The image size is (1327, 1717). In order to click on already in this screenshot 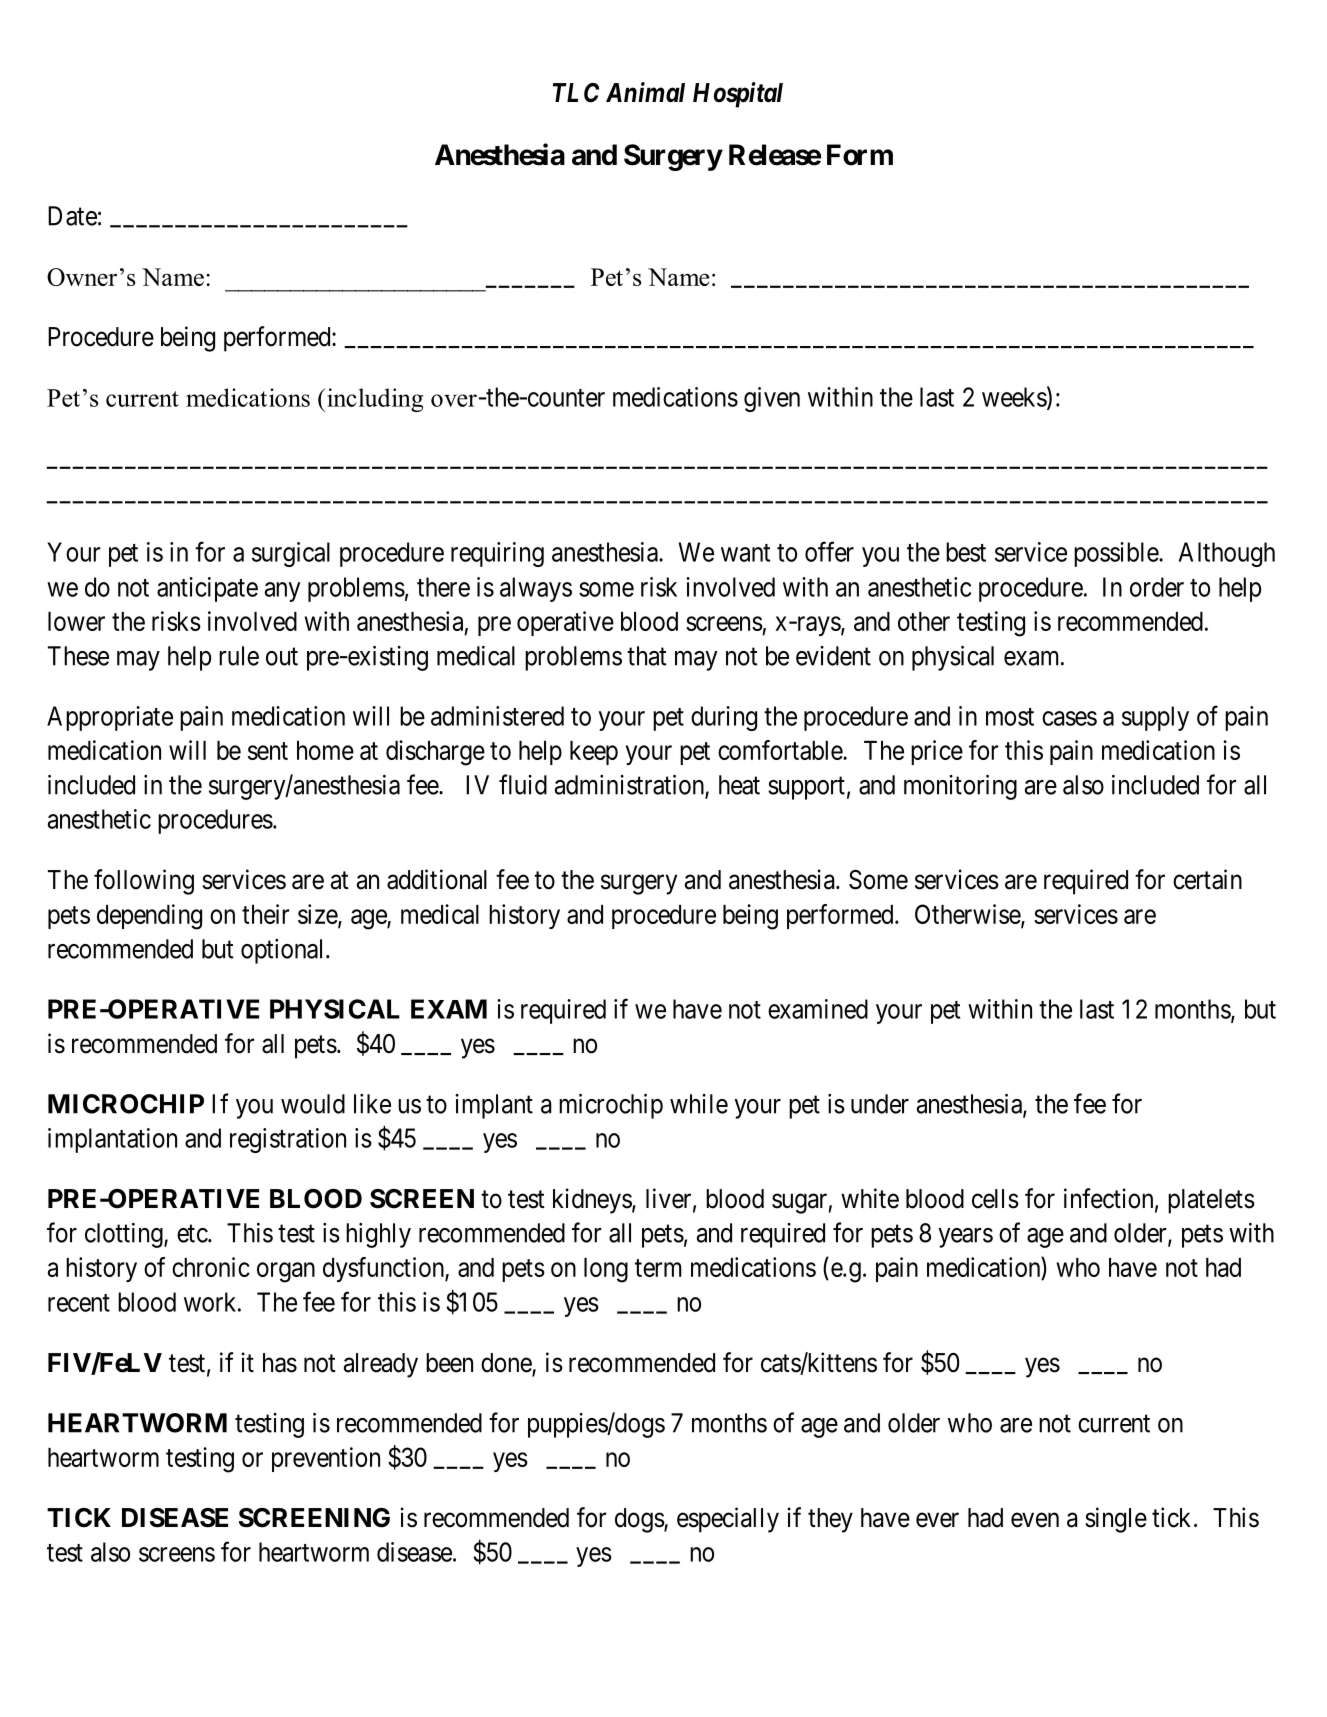, I will do `click(381, 1365)`.
